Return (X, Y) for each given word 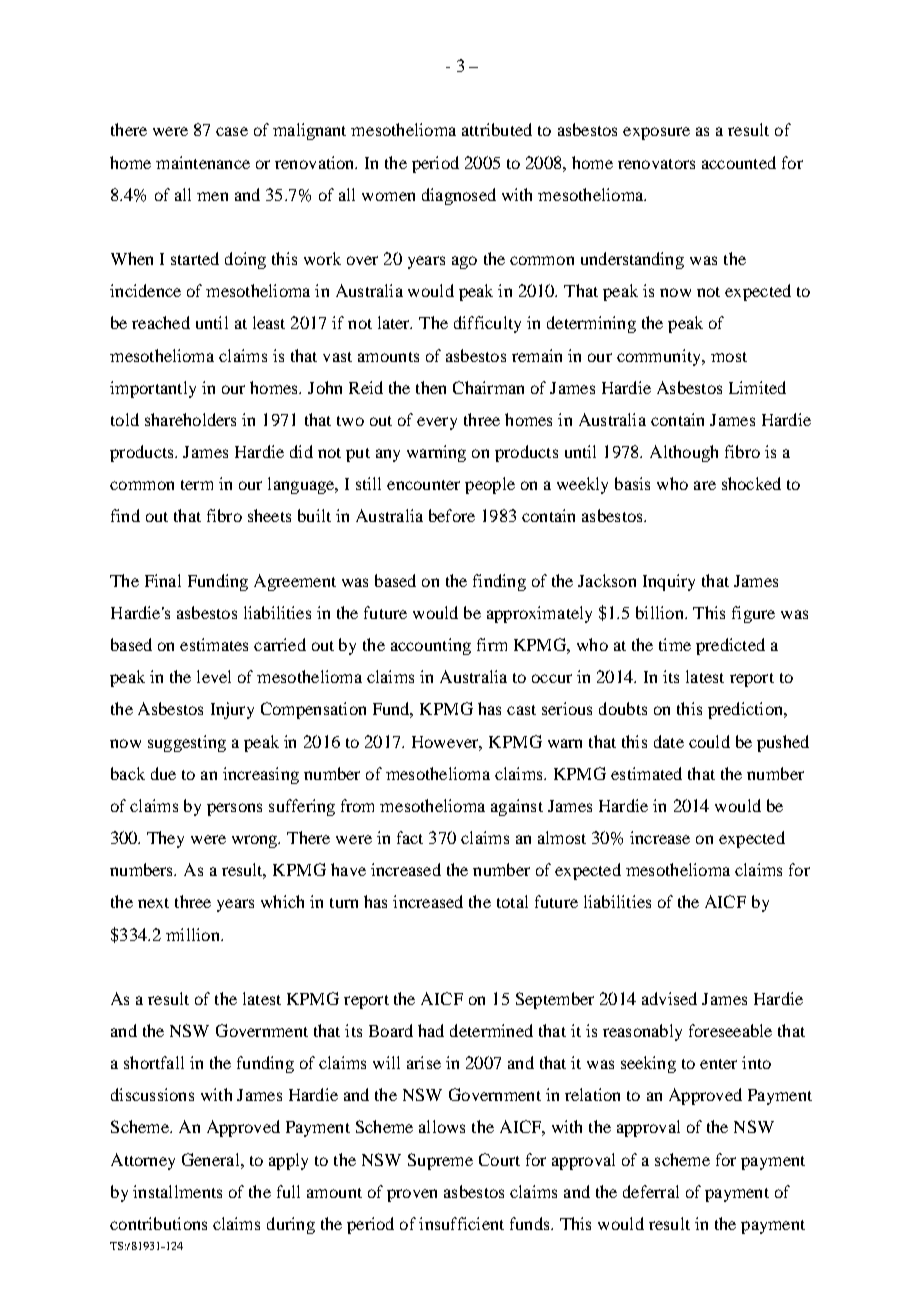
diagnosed (459, 196)
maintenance (203, 162)
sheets (269, 515)
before (452, 515)
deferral (651, 1191)
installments (177, 1191)
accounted (739, 162)
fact (410, 837)
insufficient (461, 1223)
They (165, 839)
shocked (751, 483)
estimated (646, 773)
